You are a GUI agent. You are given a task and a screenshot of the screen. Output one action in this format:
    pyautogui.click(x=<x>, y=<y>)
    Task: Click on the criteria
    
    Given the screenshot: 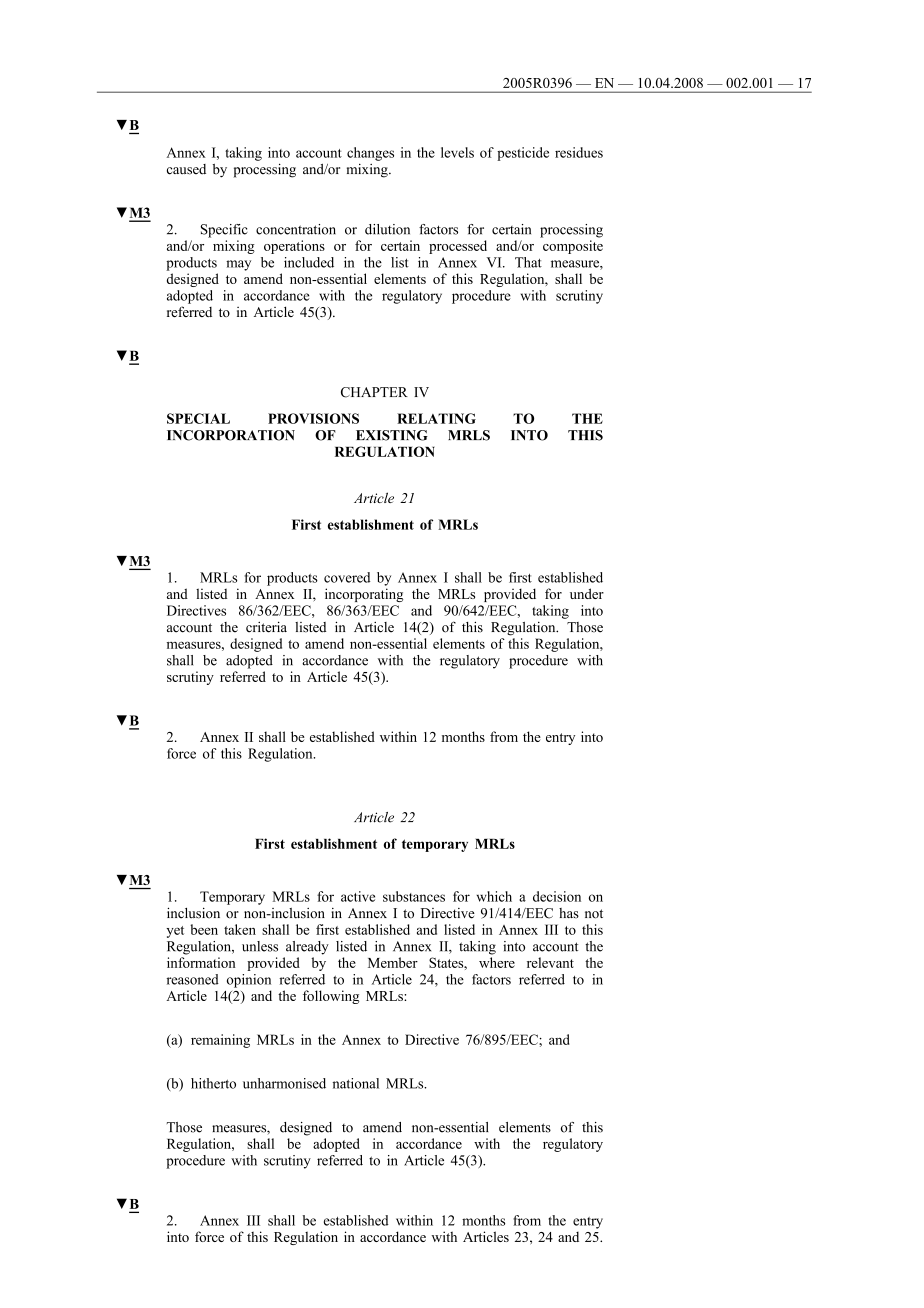 What is the action you would take?
    pyautogui.click(x=266, y=627)
